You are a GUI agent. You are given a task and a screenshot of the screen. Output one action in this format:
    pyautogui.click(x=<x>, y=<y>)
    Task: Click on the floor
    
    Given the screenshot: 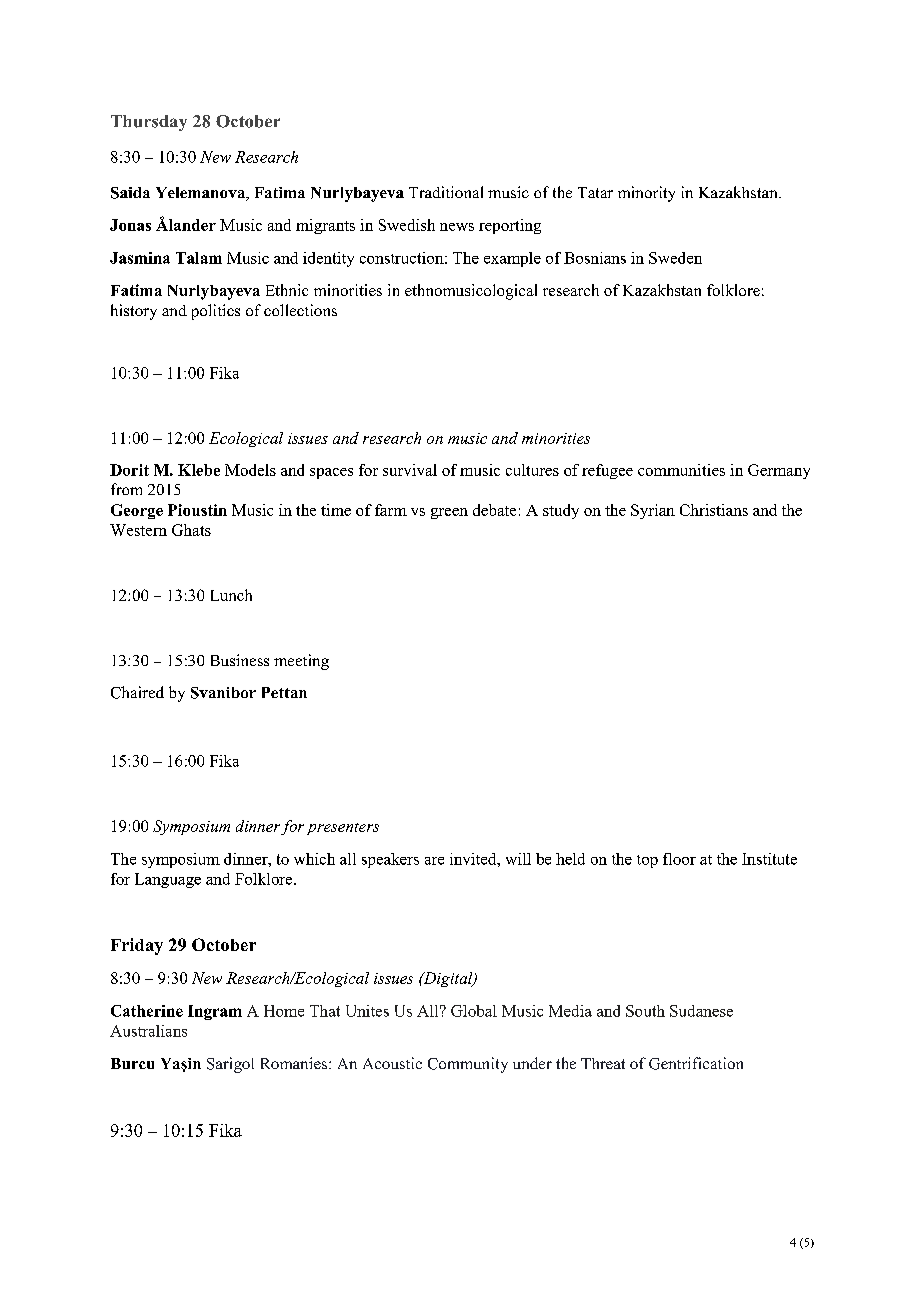 What is the action you would take?
    pyautogui.click(x=679, y=859)
